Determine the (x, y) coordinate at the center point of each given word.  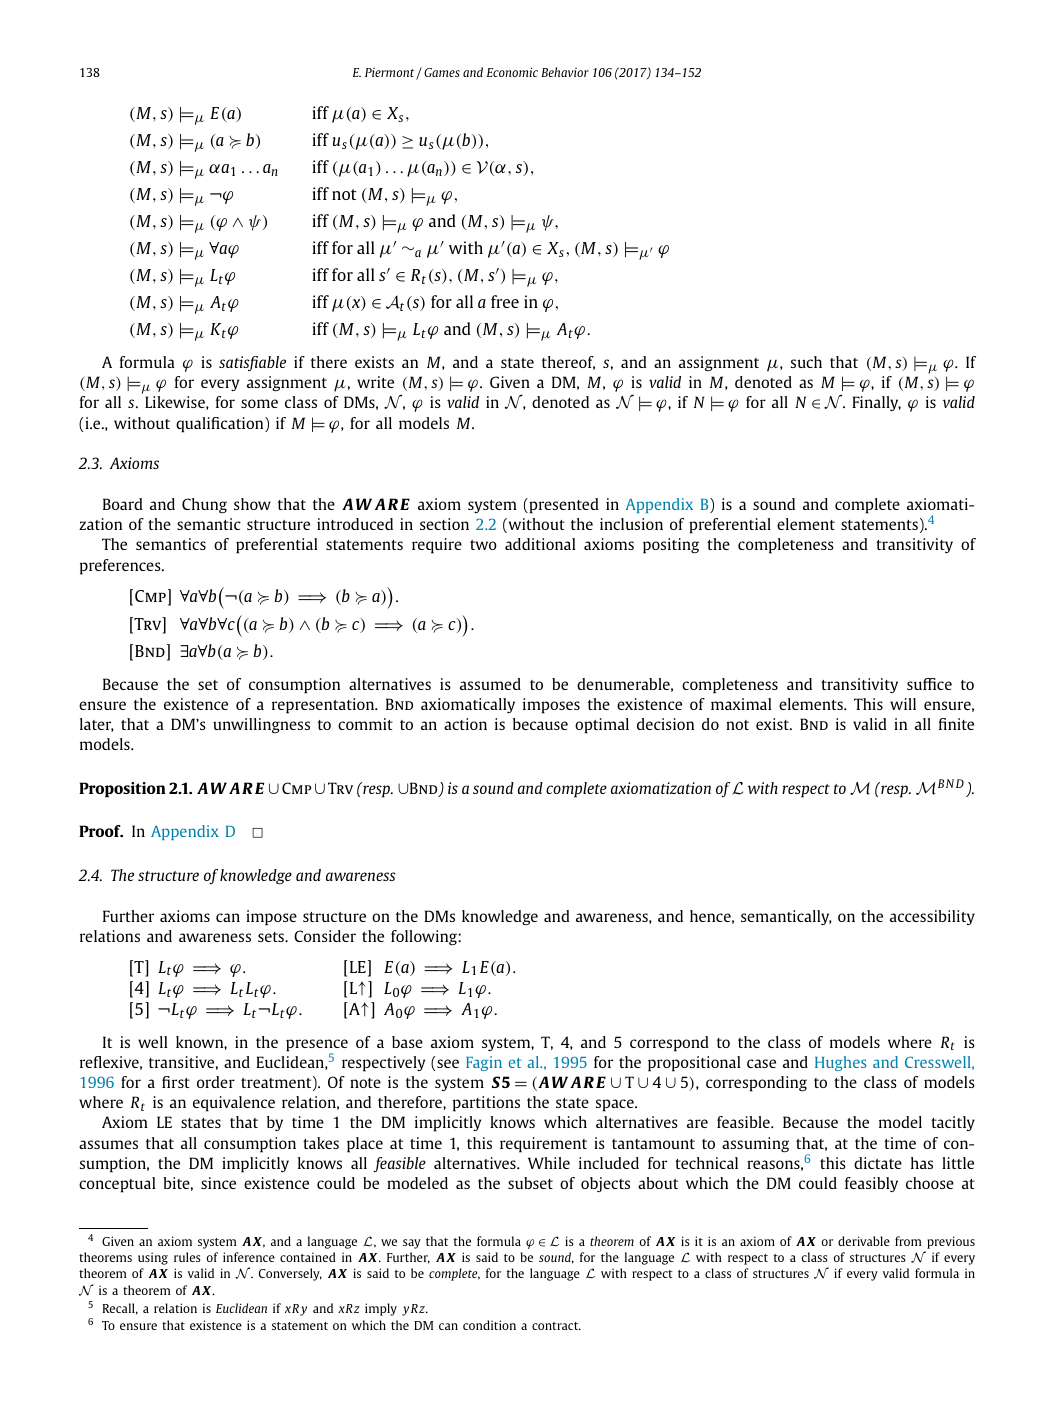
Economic (512, 72)
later (97, 725)
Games (442, 72)
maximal (741, 704)
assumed (490, 684)
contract (556, 1326)
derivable (864, 1241)
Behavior (565, 72)
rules (187, 1257)
